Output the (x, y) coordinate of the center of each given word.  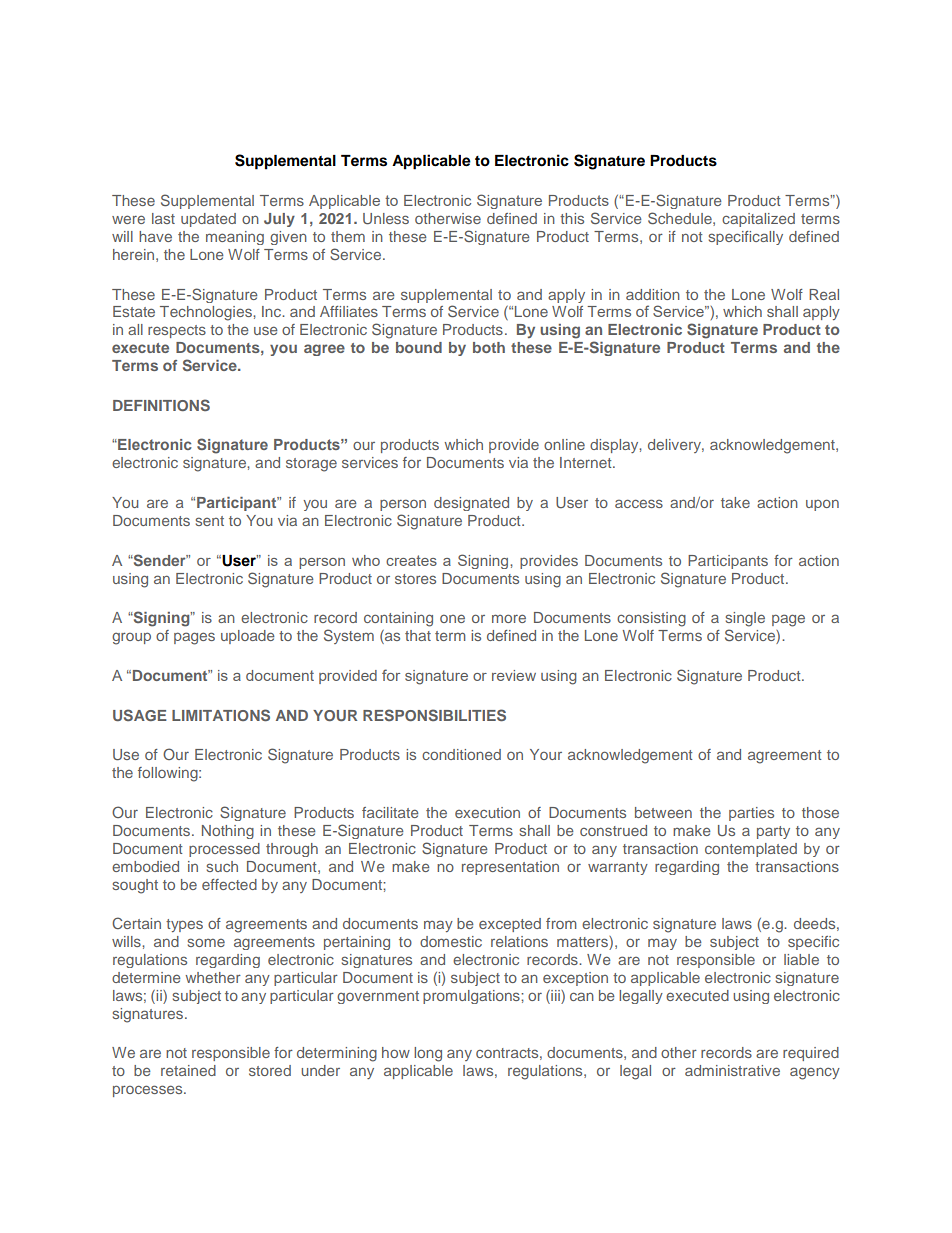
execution (487, 812)
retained (188, 1070)
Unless (386, 219)
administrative (732, 1070)
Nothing (228, 832)
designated (471, 504)
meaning (235, 238)
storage (311, 465)
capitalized (758, 220)
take (735, 502)
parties (751, 814)
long (428, 1054)
